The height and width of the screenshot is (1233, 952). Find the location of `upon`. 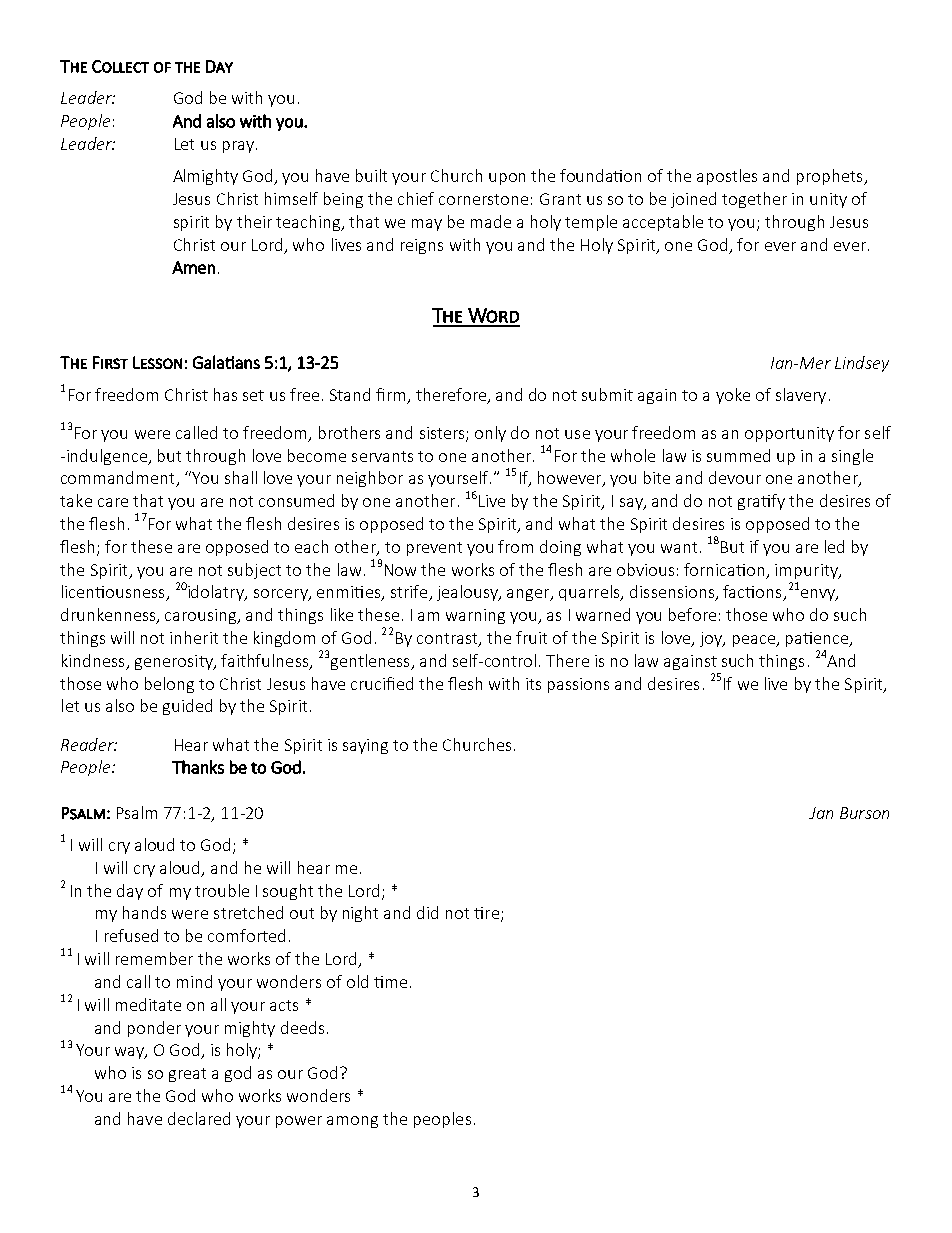

upon is located at coordinates (507, 179).
